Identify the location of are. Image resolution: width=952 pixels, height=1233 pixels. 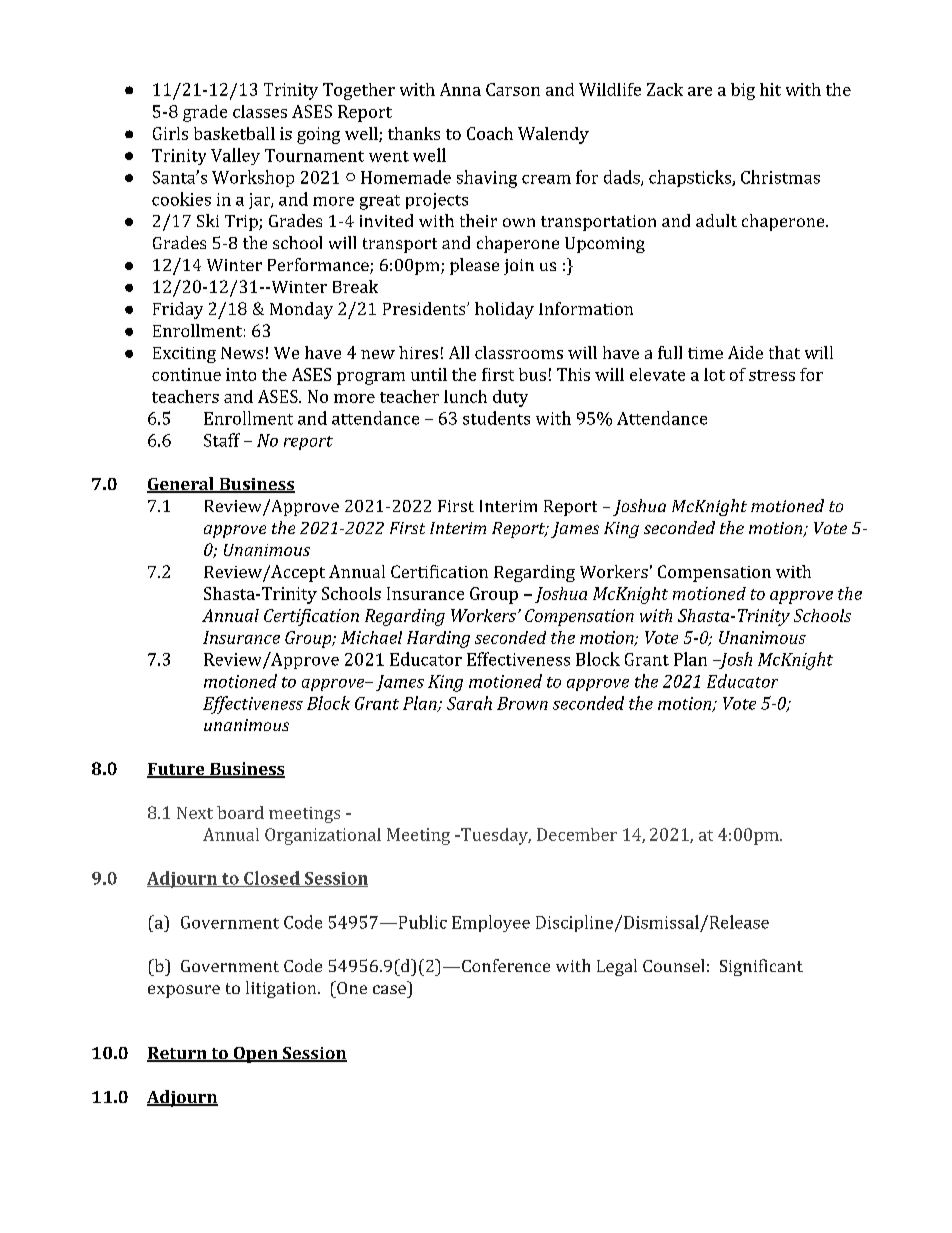
(700, 91).
